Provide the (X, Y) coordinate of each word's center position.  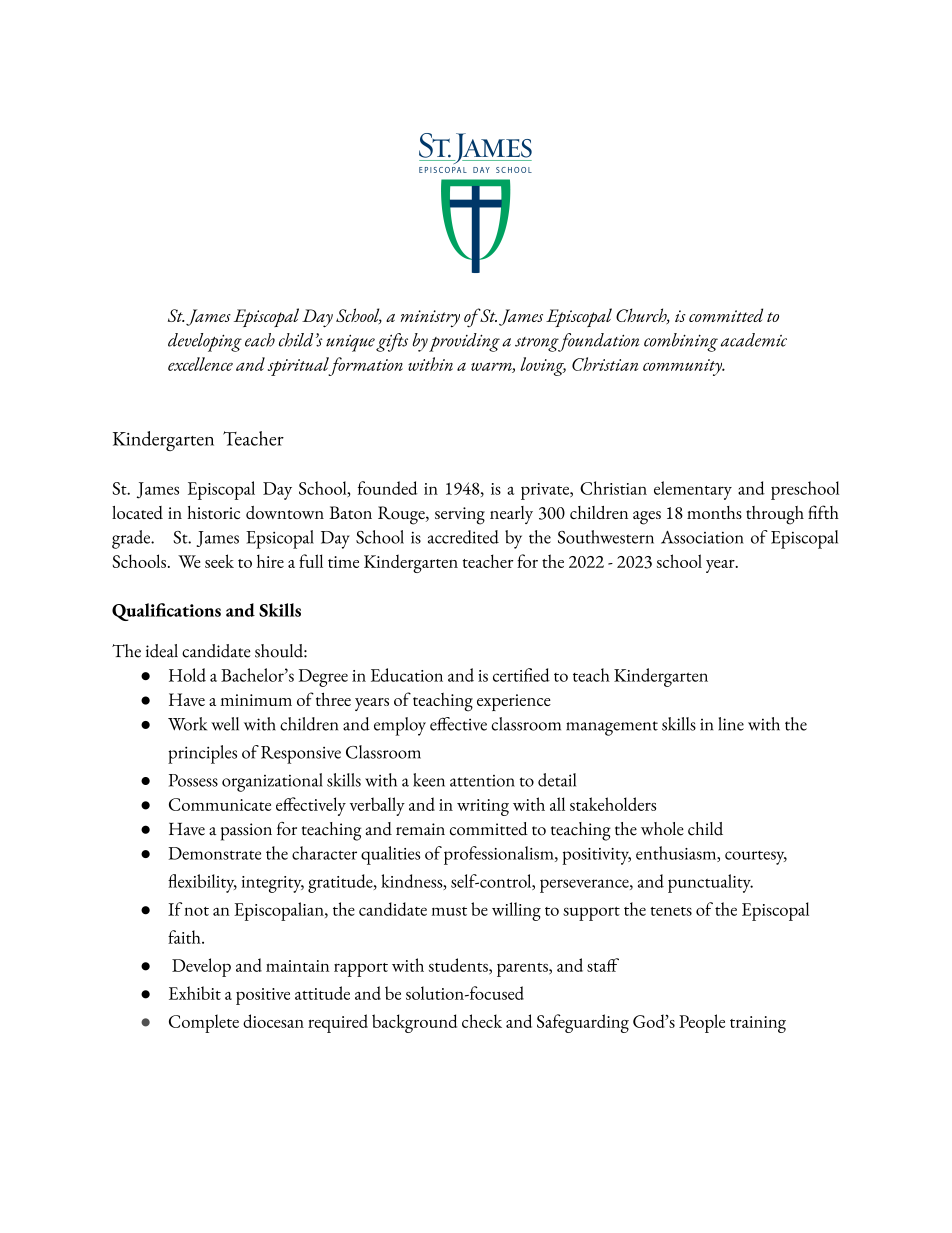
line (731, 724)
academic (753, 340)
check (482, 1021)
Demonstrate (214, 853)
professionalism (500, 855)
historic (213, 512)
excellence (200, 364)
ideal (162, 651)
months (714, 512)
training (758, 1024)
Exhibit (195, 993)
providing (464, 342)
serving (460, 516)
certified (521, 675)
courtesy (756, 858)
